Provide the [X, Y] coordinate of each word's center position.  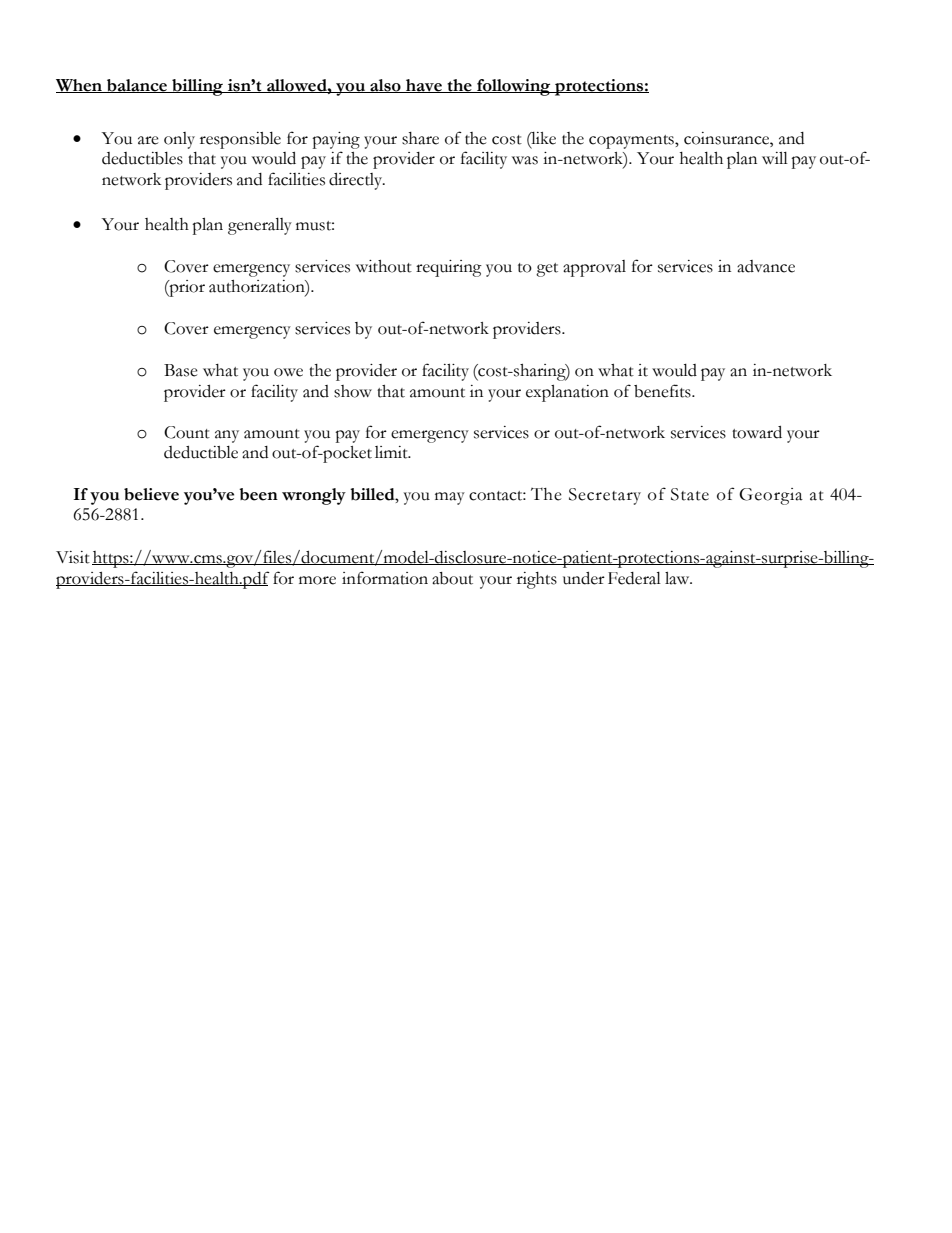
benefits [663, 391]
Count [187, 432]
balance [137, 86]
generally [260, 226]
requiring [449, 268]
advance [766, 266]
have [424, 86]
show [353, 391]
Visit [73, 557]
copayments [632, 142]
